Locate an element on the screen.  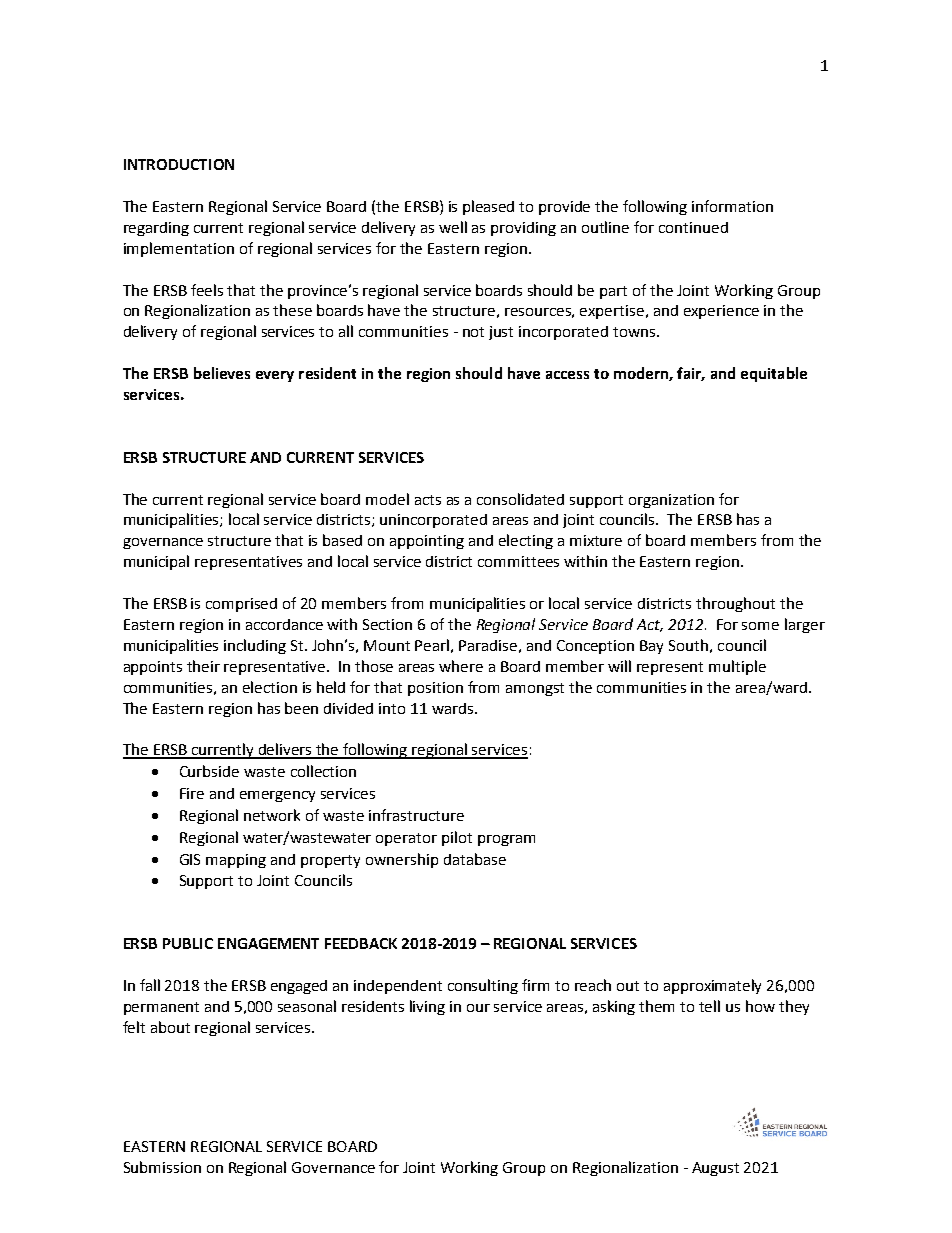
not is located at coordinates (473, 332).
